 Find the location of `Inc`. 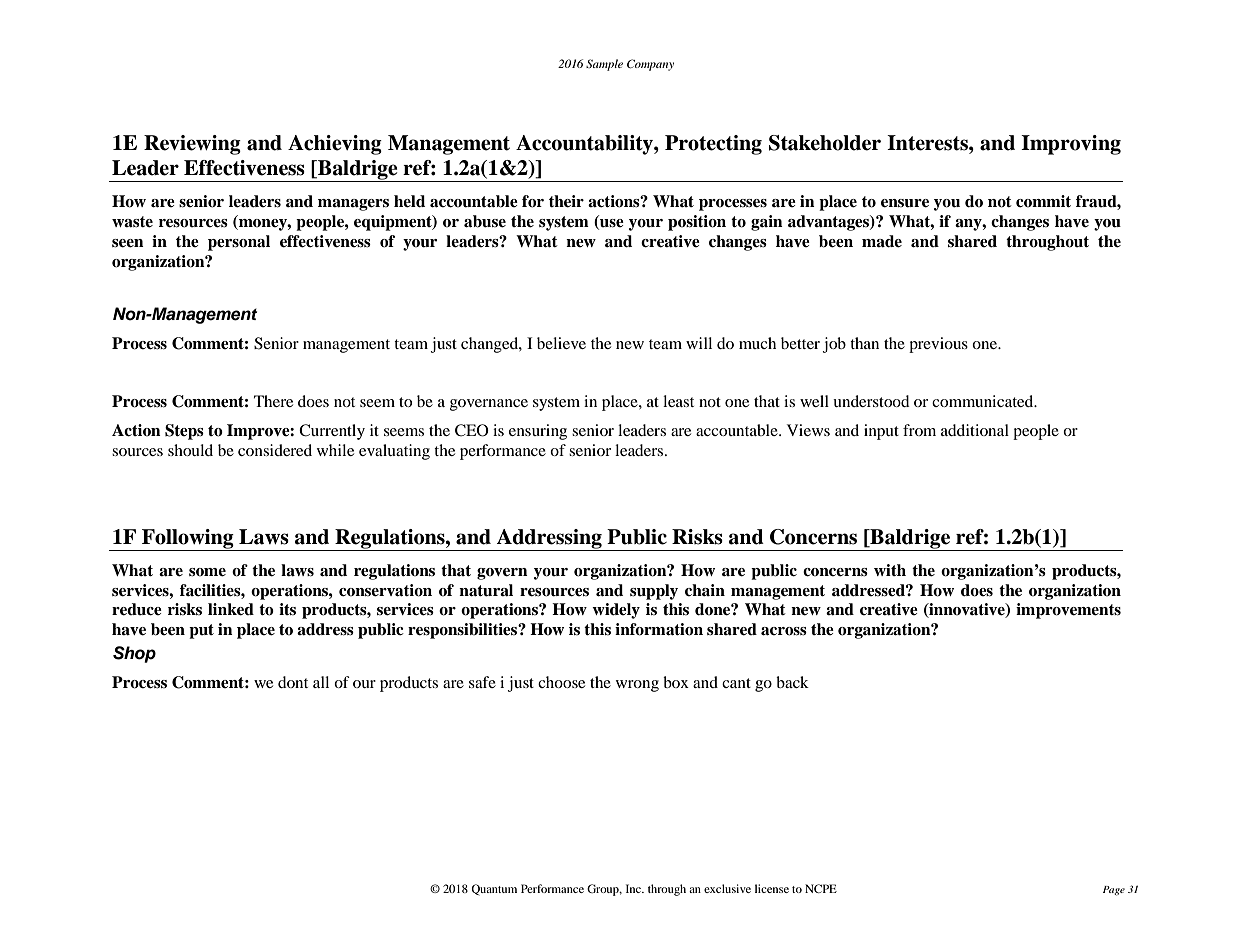

Inc is located at coordinates (634, 888).
